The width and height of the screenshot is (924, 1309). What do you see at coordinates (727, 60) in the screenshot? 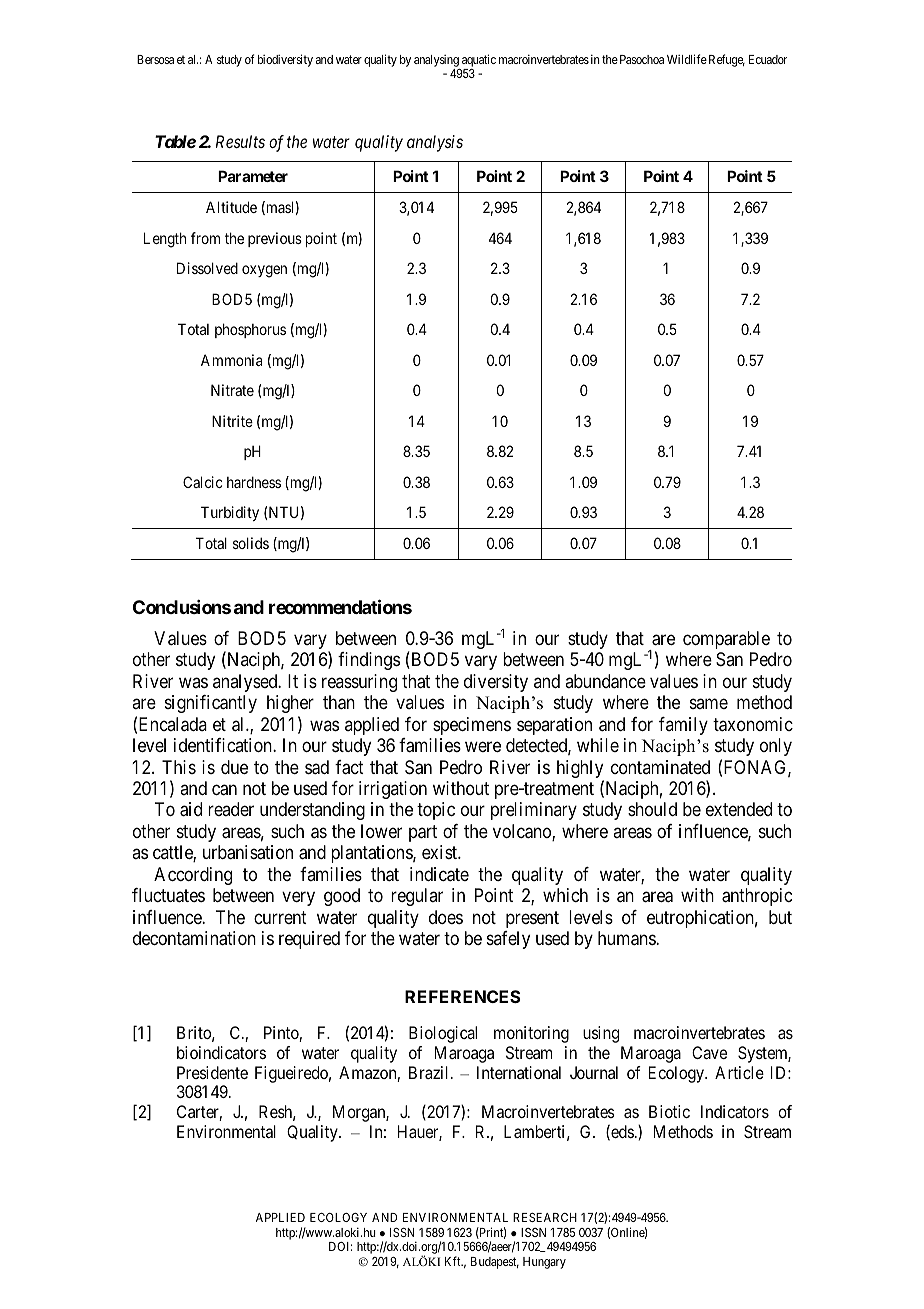
I see `Refuge` at bounding box center [727, 60].
